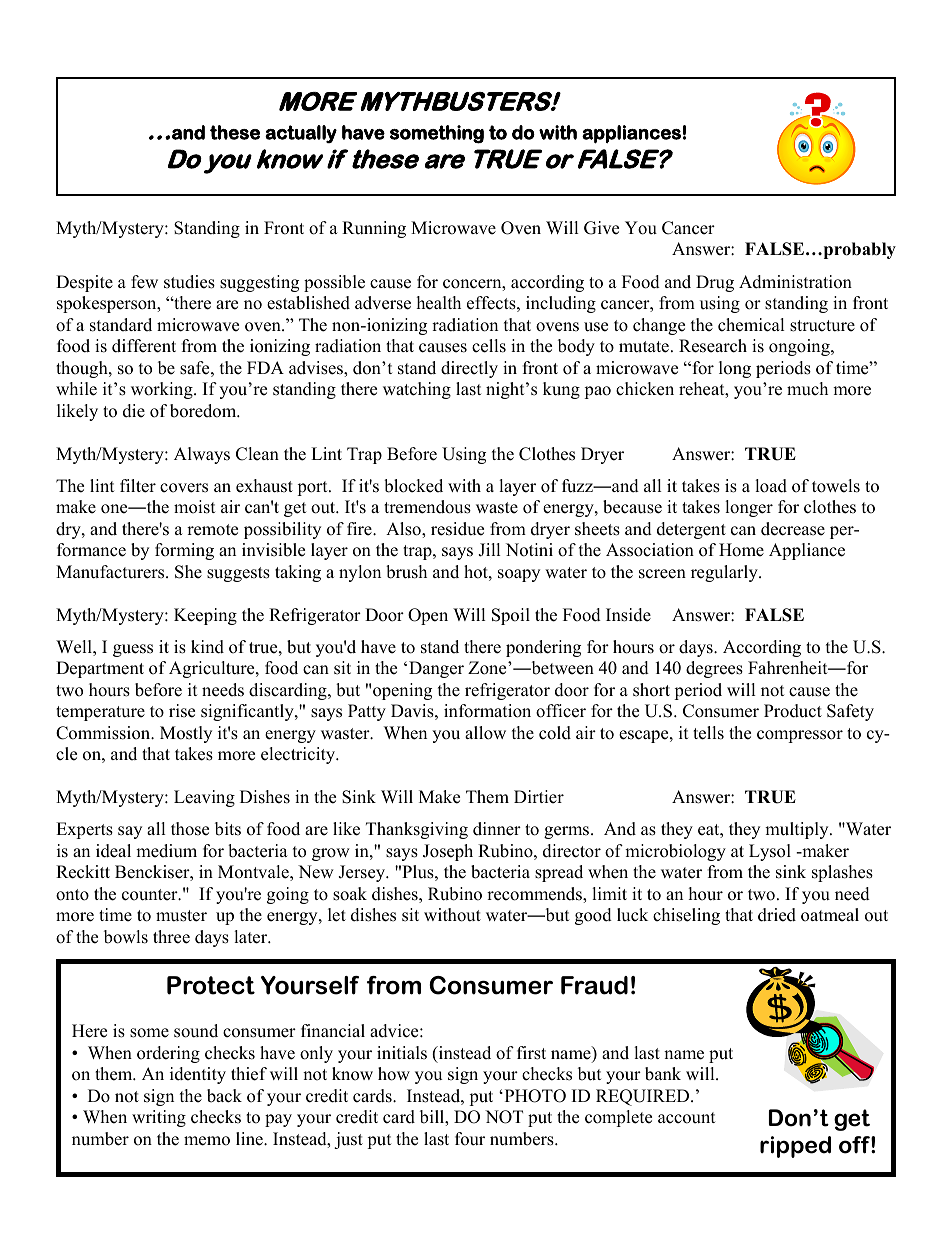 This document has width=952, height=1233. Describe the element at coordinates (470, 1139) in the document. I see `four` at that location.
